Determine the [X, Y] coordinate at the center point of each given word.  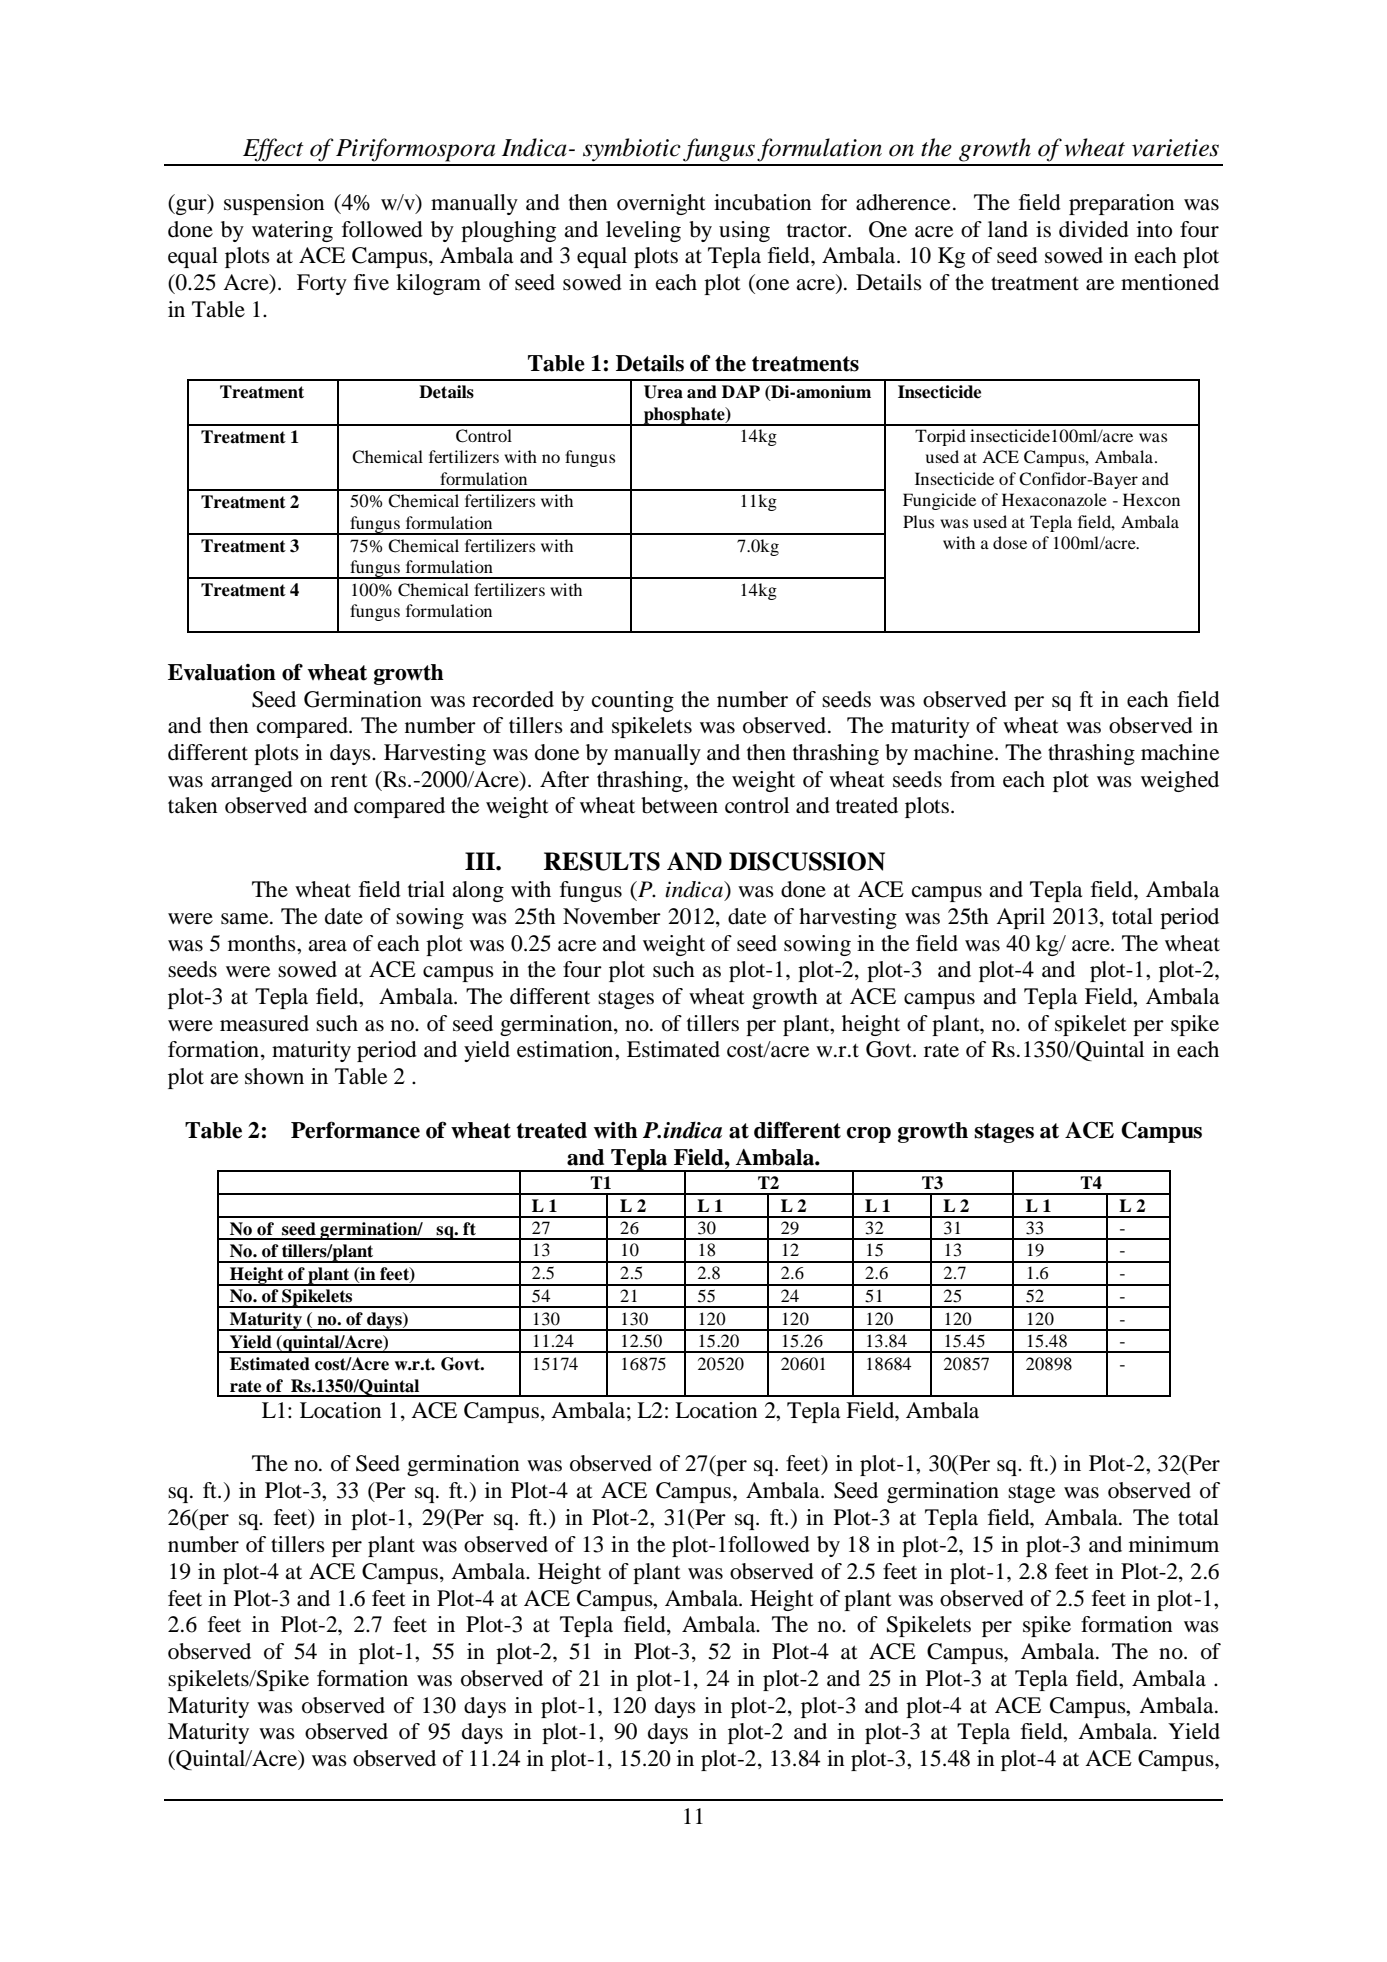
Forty [322, 284]
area [327, 946]
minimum [1174, 1544]
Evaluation [222, 672]
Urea [663, 392]
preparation [1121, 204]
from [972, 779]
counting [633, 701]
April [1020, 918]
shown [274, 1076]
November [612, 916]
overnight [661, 204]
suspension [274, 204]
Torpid [940, 437]
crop [868, 1135]
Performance [355, 1130]
